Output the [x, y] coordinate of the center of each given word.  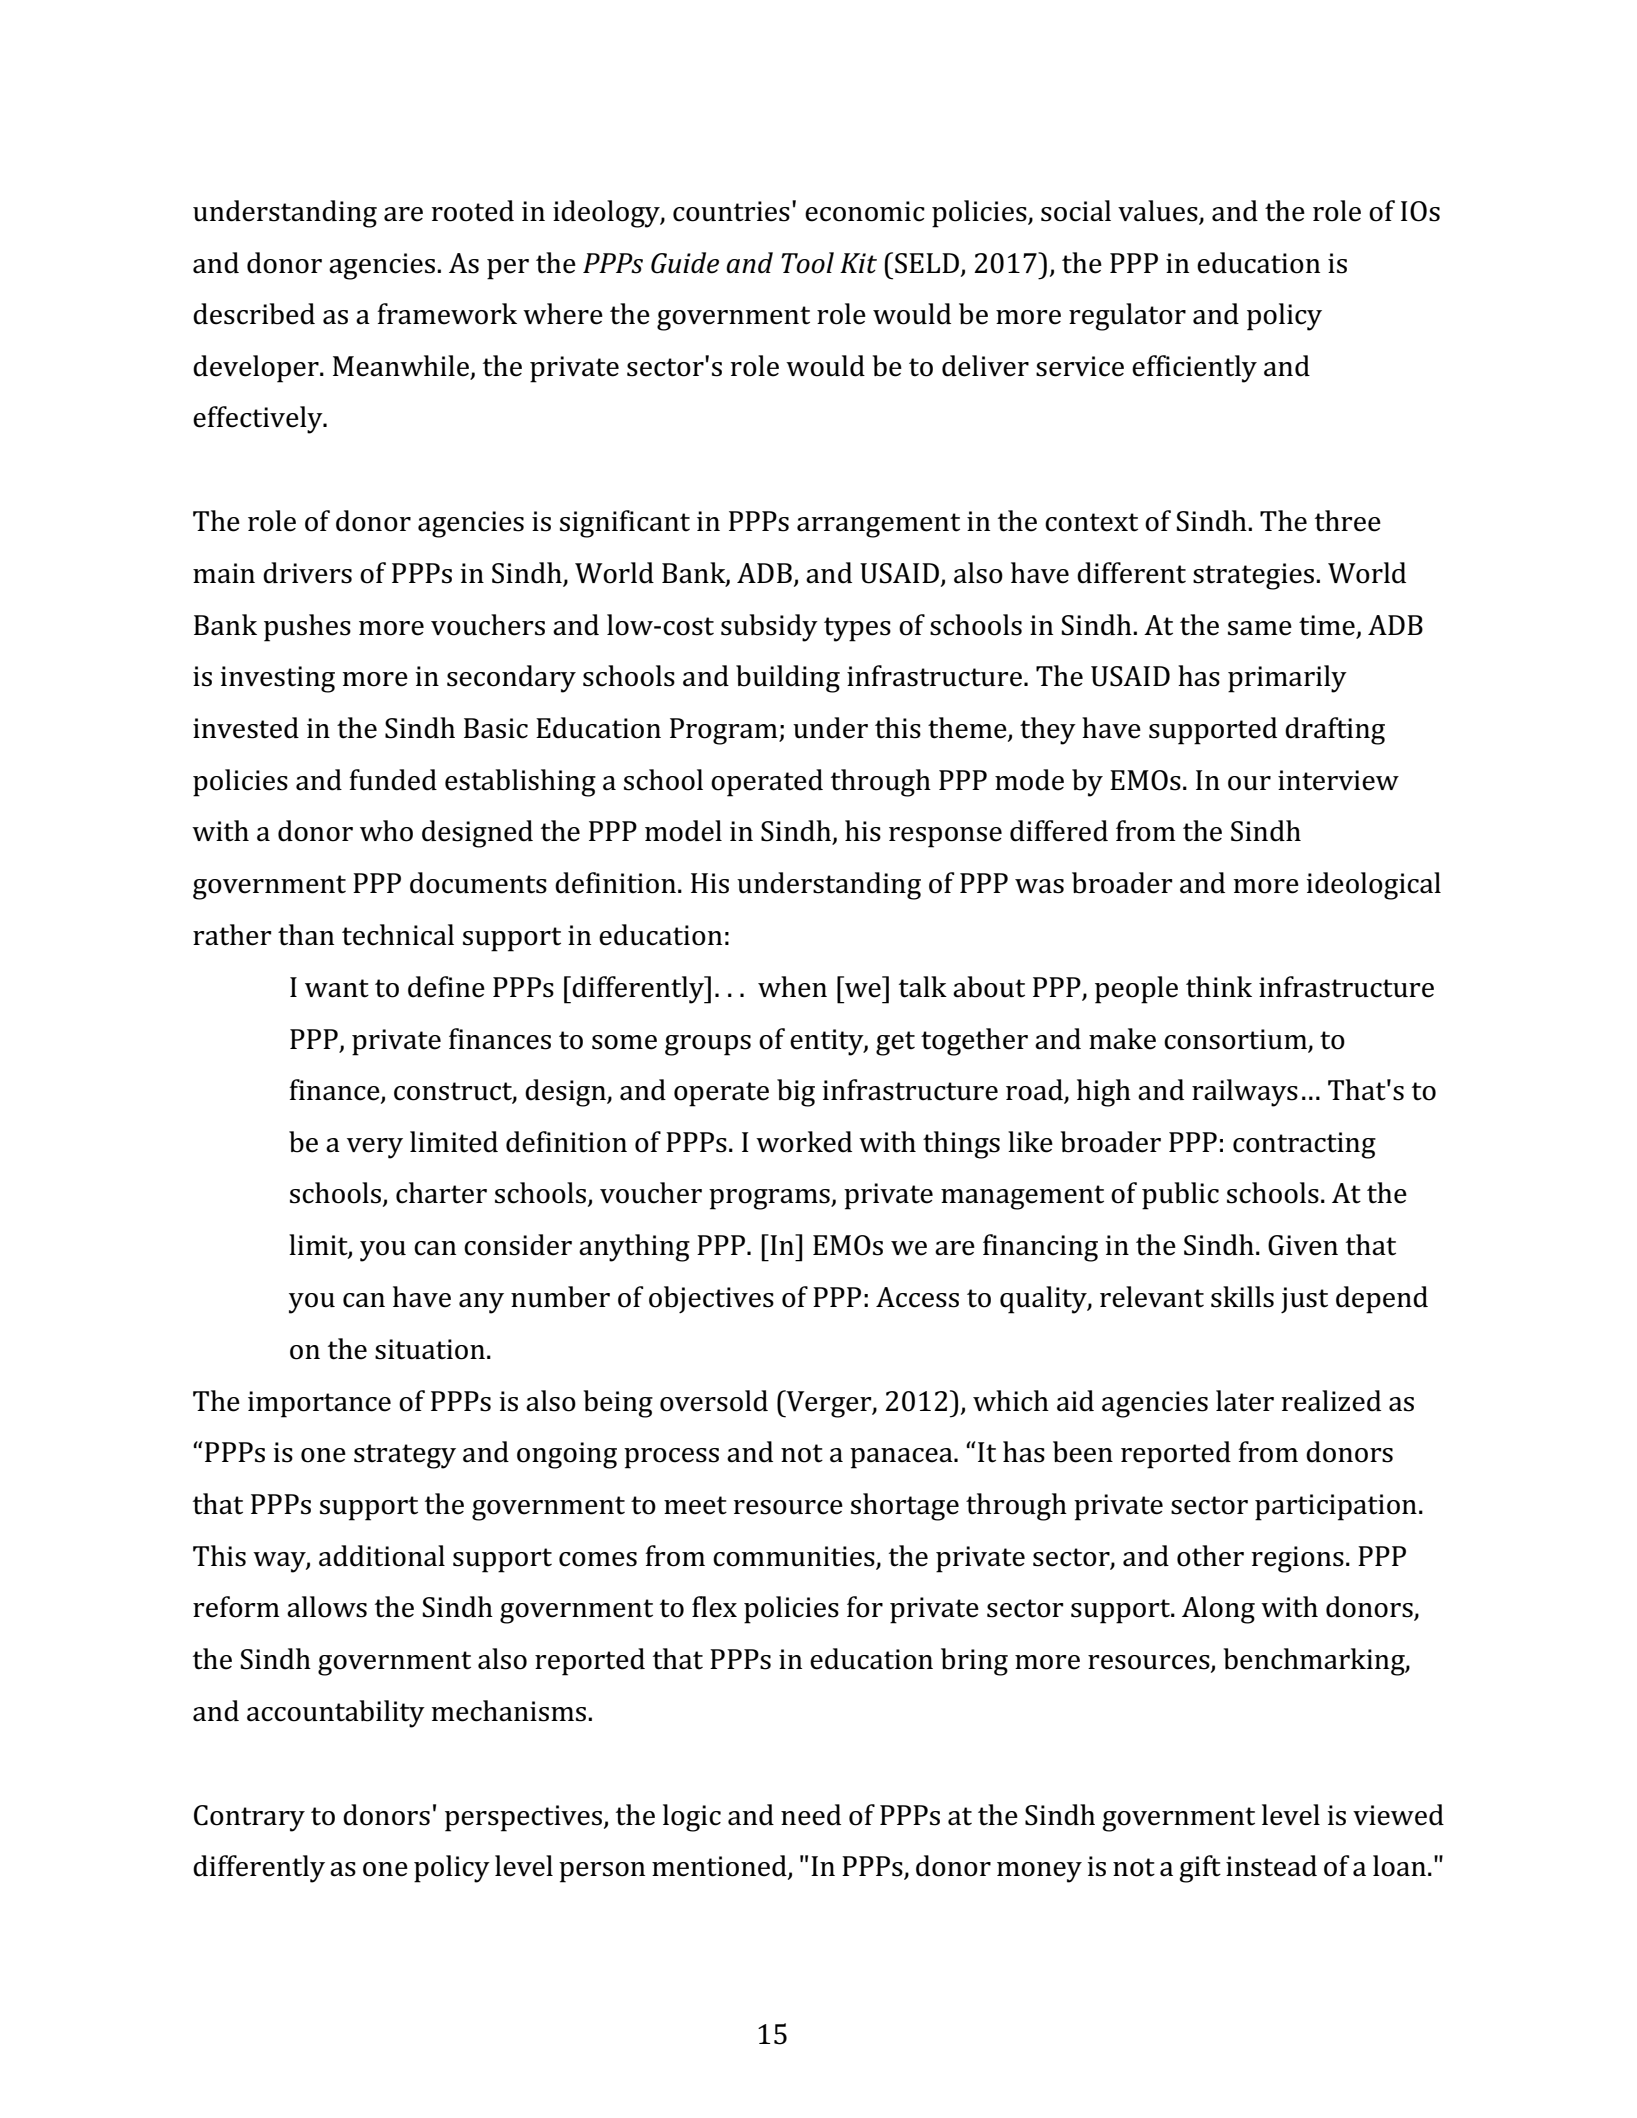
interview [1338, 780]
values [1158, 211]
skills [1242, 1297]
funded [393, 780]
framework [447, 314]
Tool [807, 263]
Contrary [249, 1818]
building [788, 679]
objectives [711, 1300]
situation [430, 1349]
